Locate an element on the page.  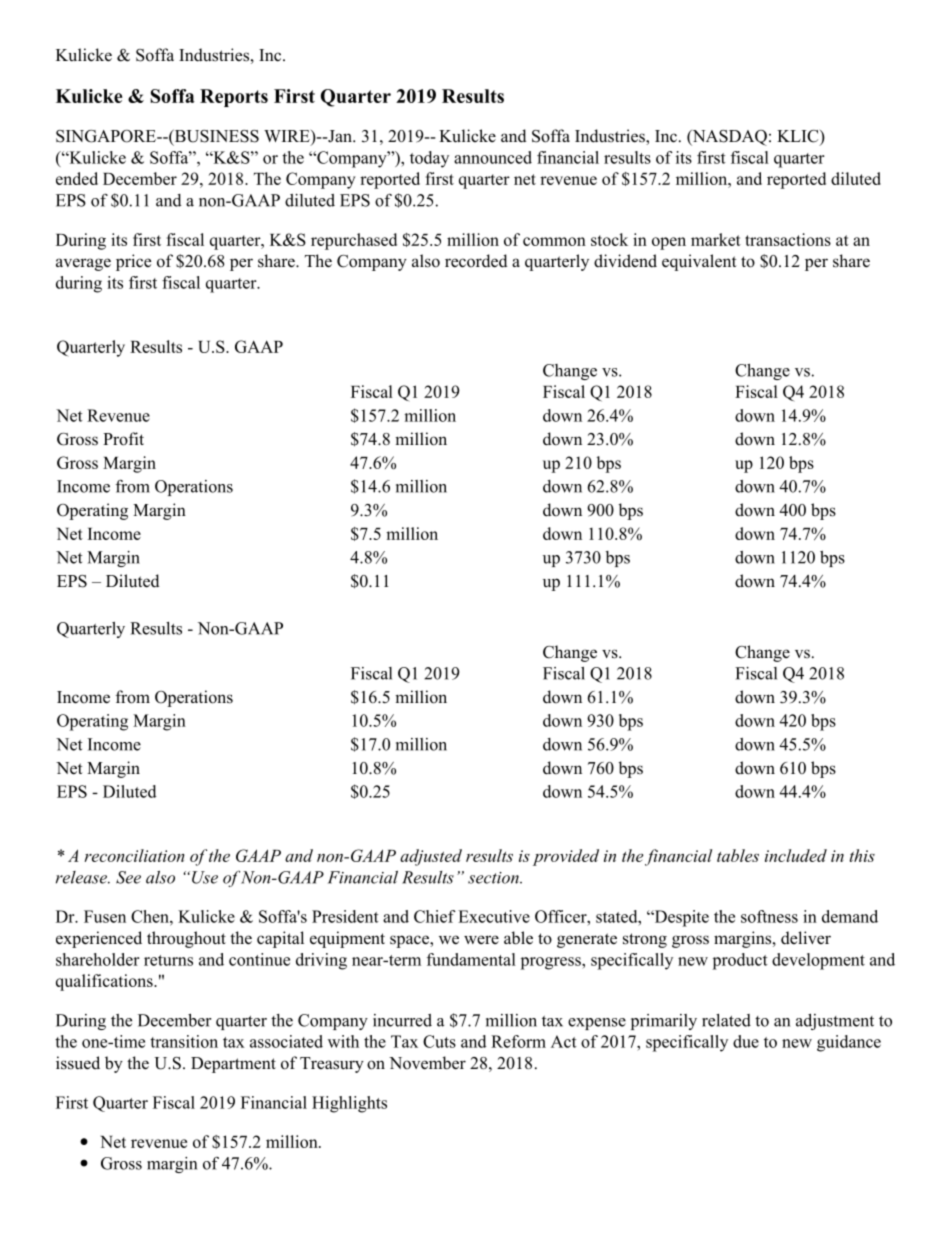
announced is located at coordinates (493, 157).
